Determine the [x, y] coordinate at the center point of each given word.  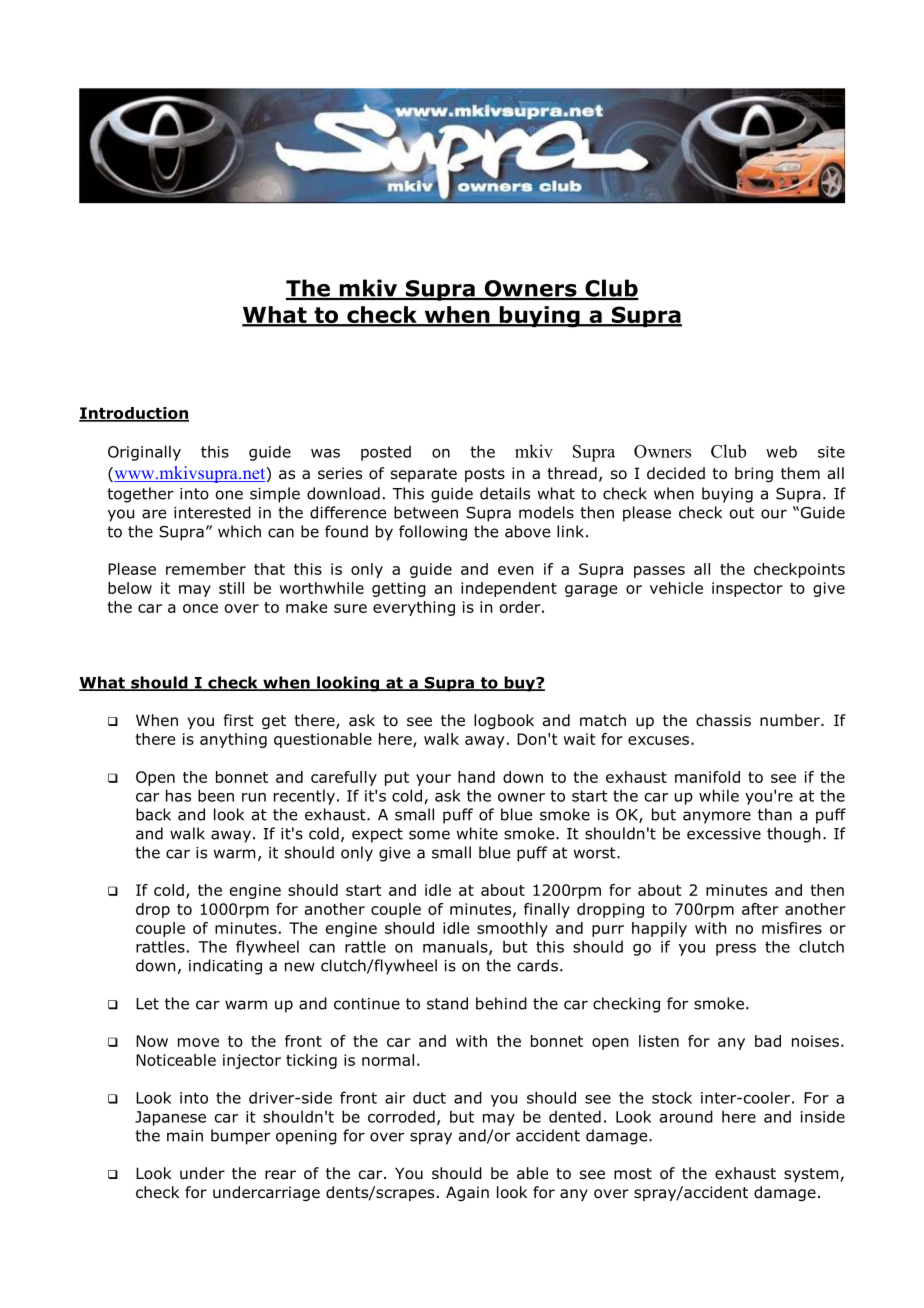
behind [501, 1003]
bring [754, 474]
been [216, 795]
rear [280, 1175]
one [229, 495]
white [477, 833]
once [200, 608]
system [812, 1175]
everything [414, 608]
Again [467, 1193]
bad [768, 1041]
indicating [225, 967]
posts [485, 475]
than [775, 814]
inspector [747, 589]
